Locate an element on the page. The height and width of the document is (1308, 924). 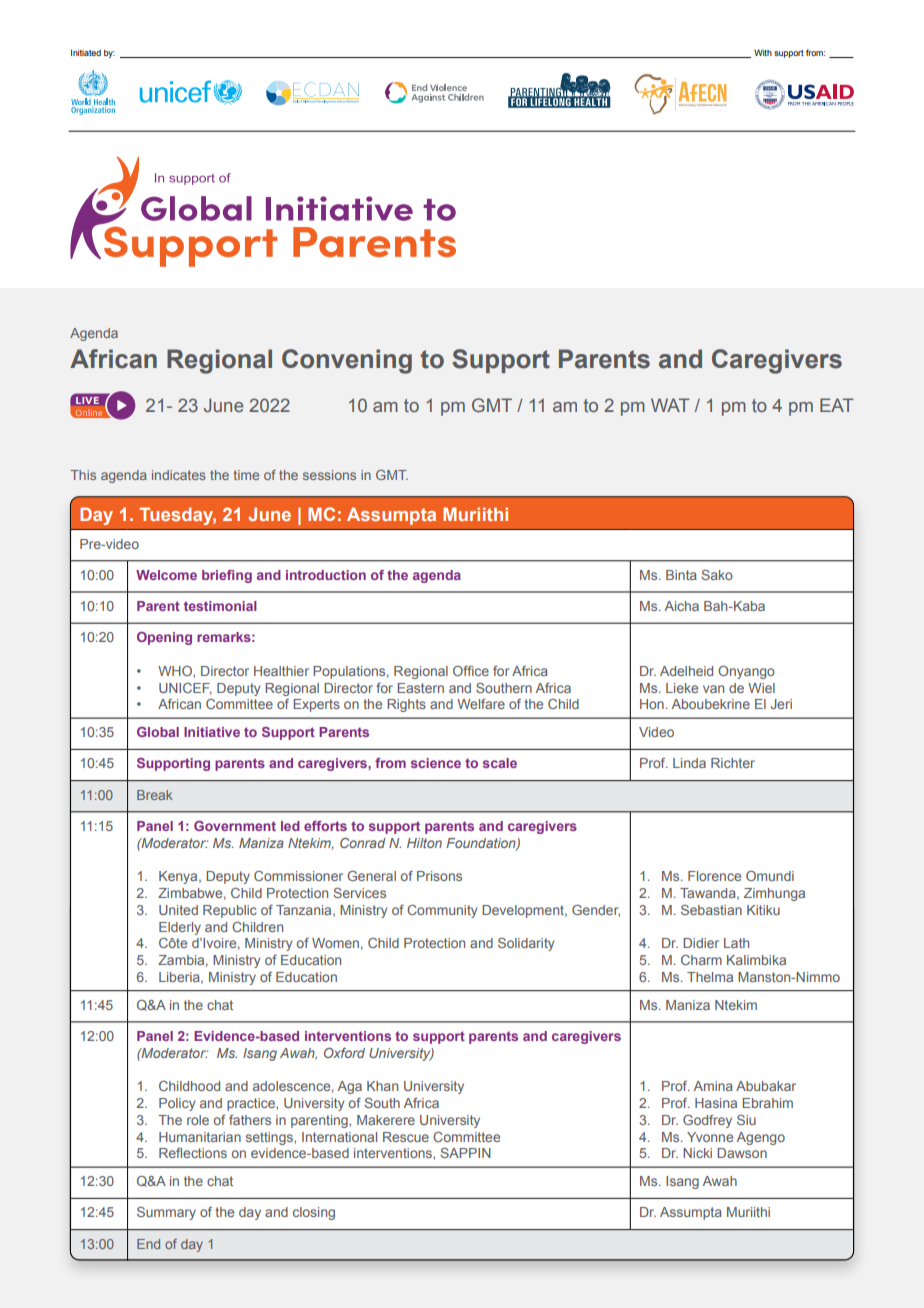
Convening is located at coordinates (347, 361).
